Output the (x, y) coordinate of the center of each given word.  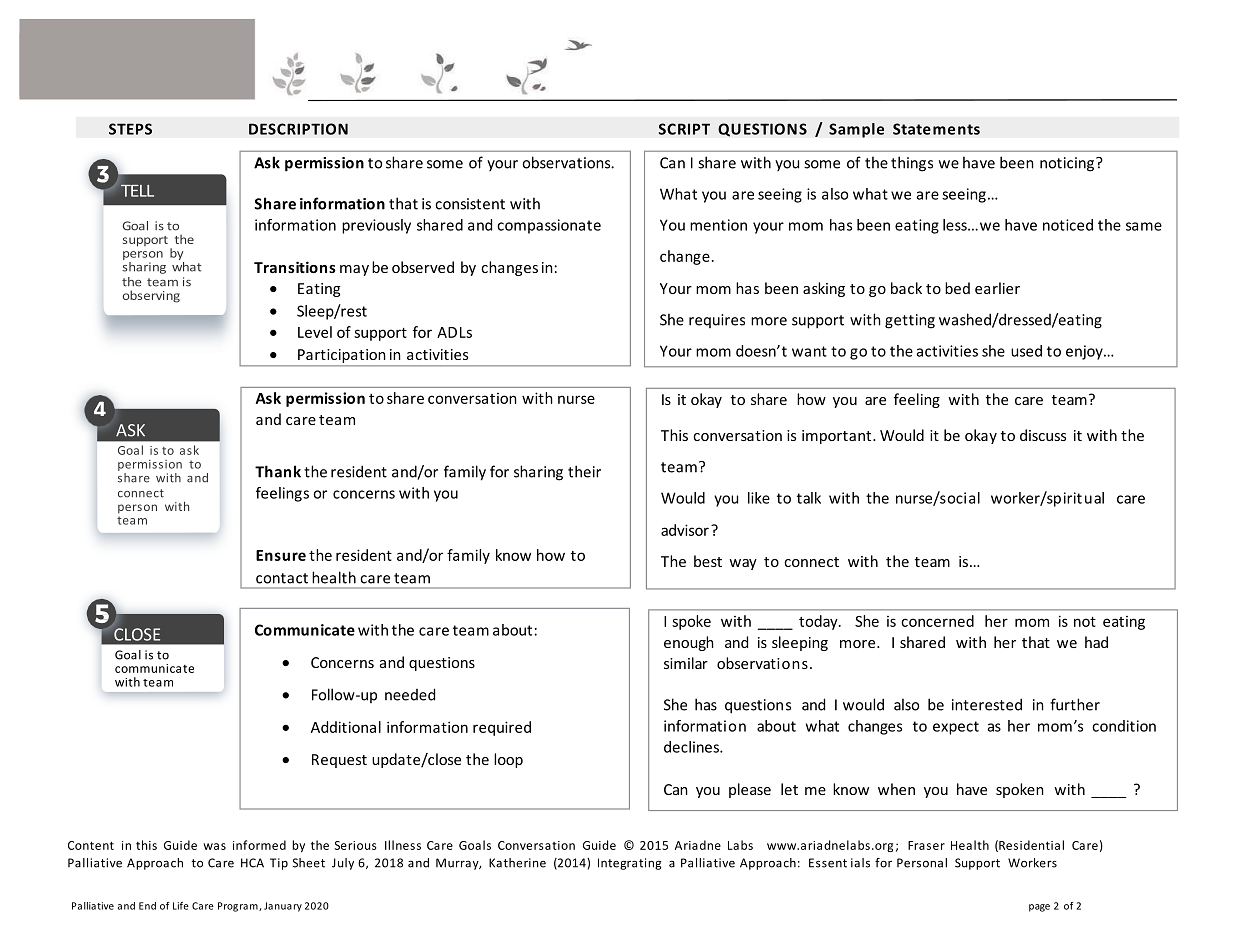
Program (239, 907)
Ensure (281, 555)
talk (809, 498)
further (1075, 704)
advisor (685, 530)
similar (686, 663)
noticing (1068, 164)
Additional (346, 727)
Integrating (630, 864)
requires (717, 321)
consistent (470, 204)
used (1026, 351)
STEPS (130, 129)
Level (315, 332)
